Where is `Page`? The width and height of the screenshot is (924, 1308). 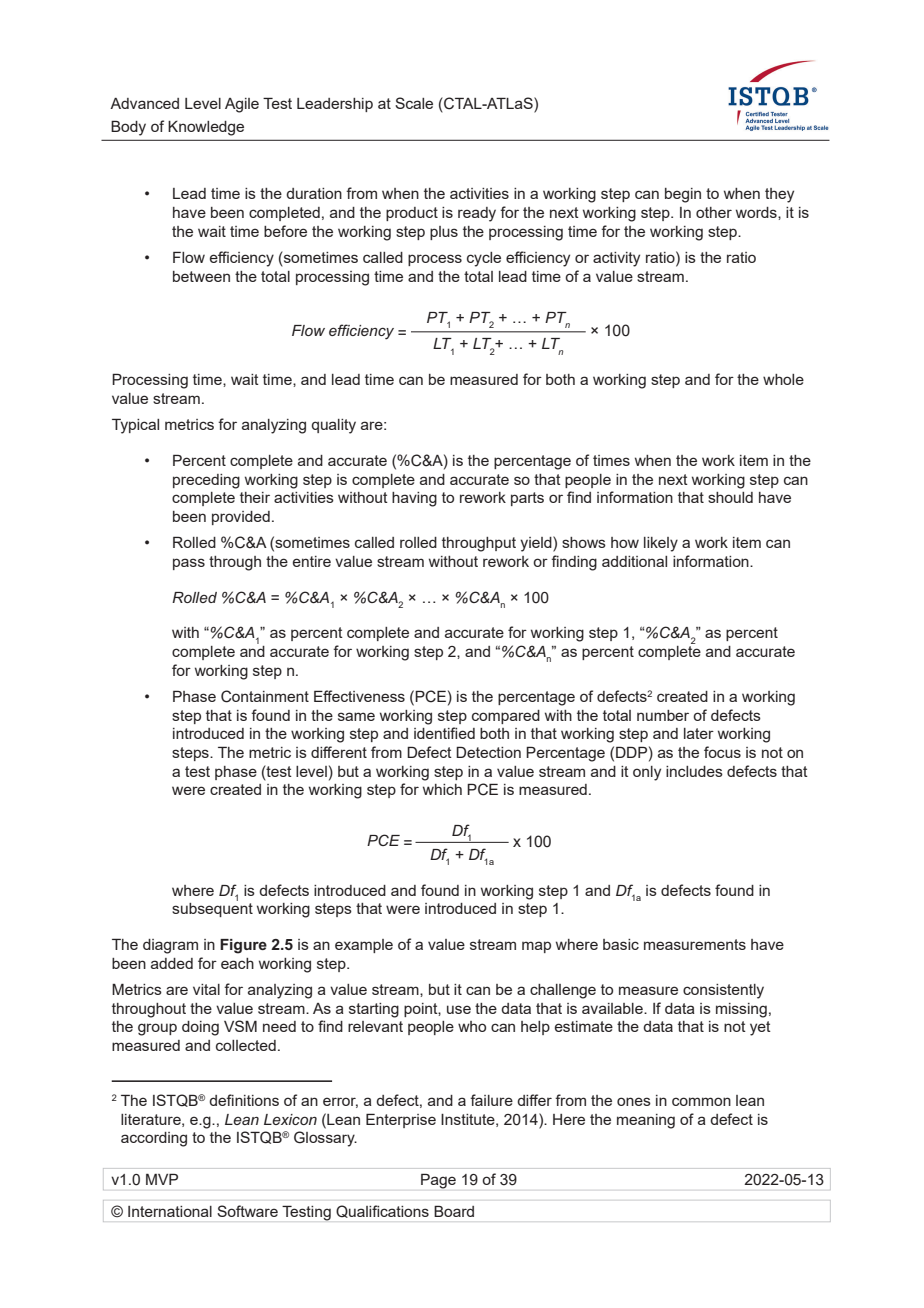
Page is located at coordinates (438, 1181).
